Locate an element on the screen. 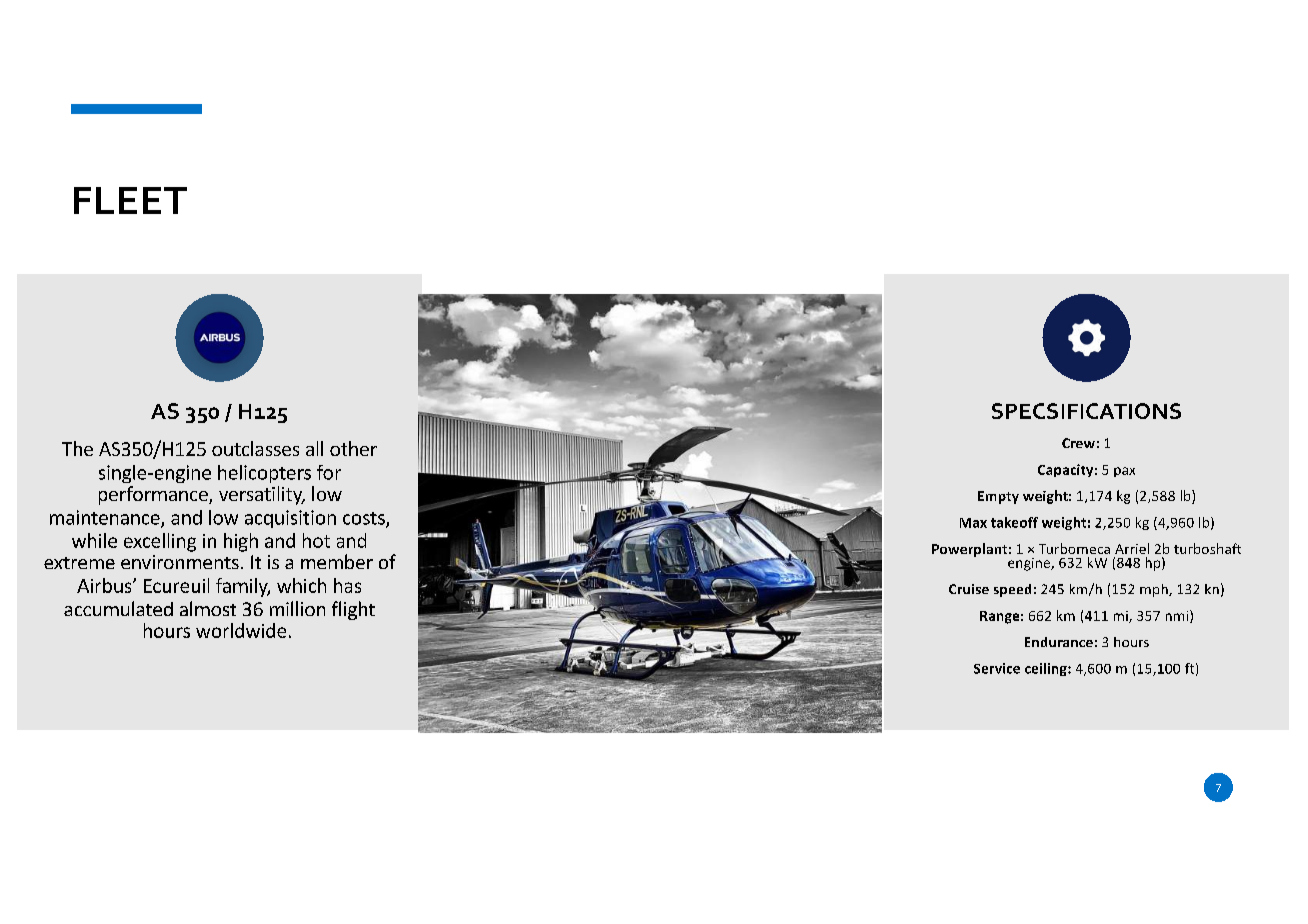  costs is located at coordinates (365, 519).
